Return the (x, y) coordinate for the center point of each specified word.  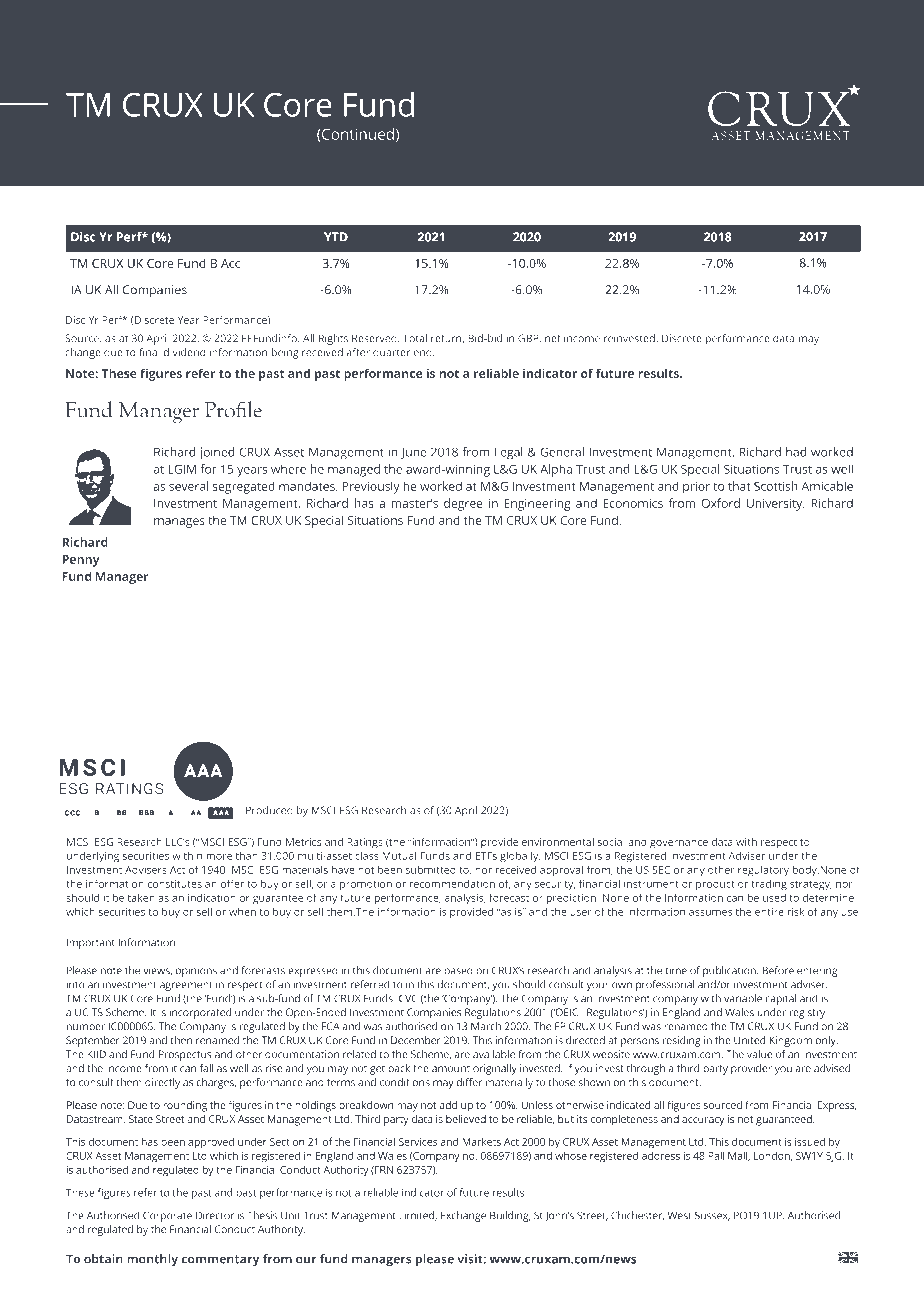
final (149, 352)
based (458, 970)
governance (679, 844)
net (553, 339)
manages (179, 523)
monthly (152, 1260)
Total (415, 338)
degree (463, 504)
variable (743, 998)
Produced (269, 810)
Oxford (721, 503)
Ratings (365, 843)
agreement (186, 986)
